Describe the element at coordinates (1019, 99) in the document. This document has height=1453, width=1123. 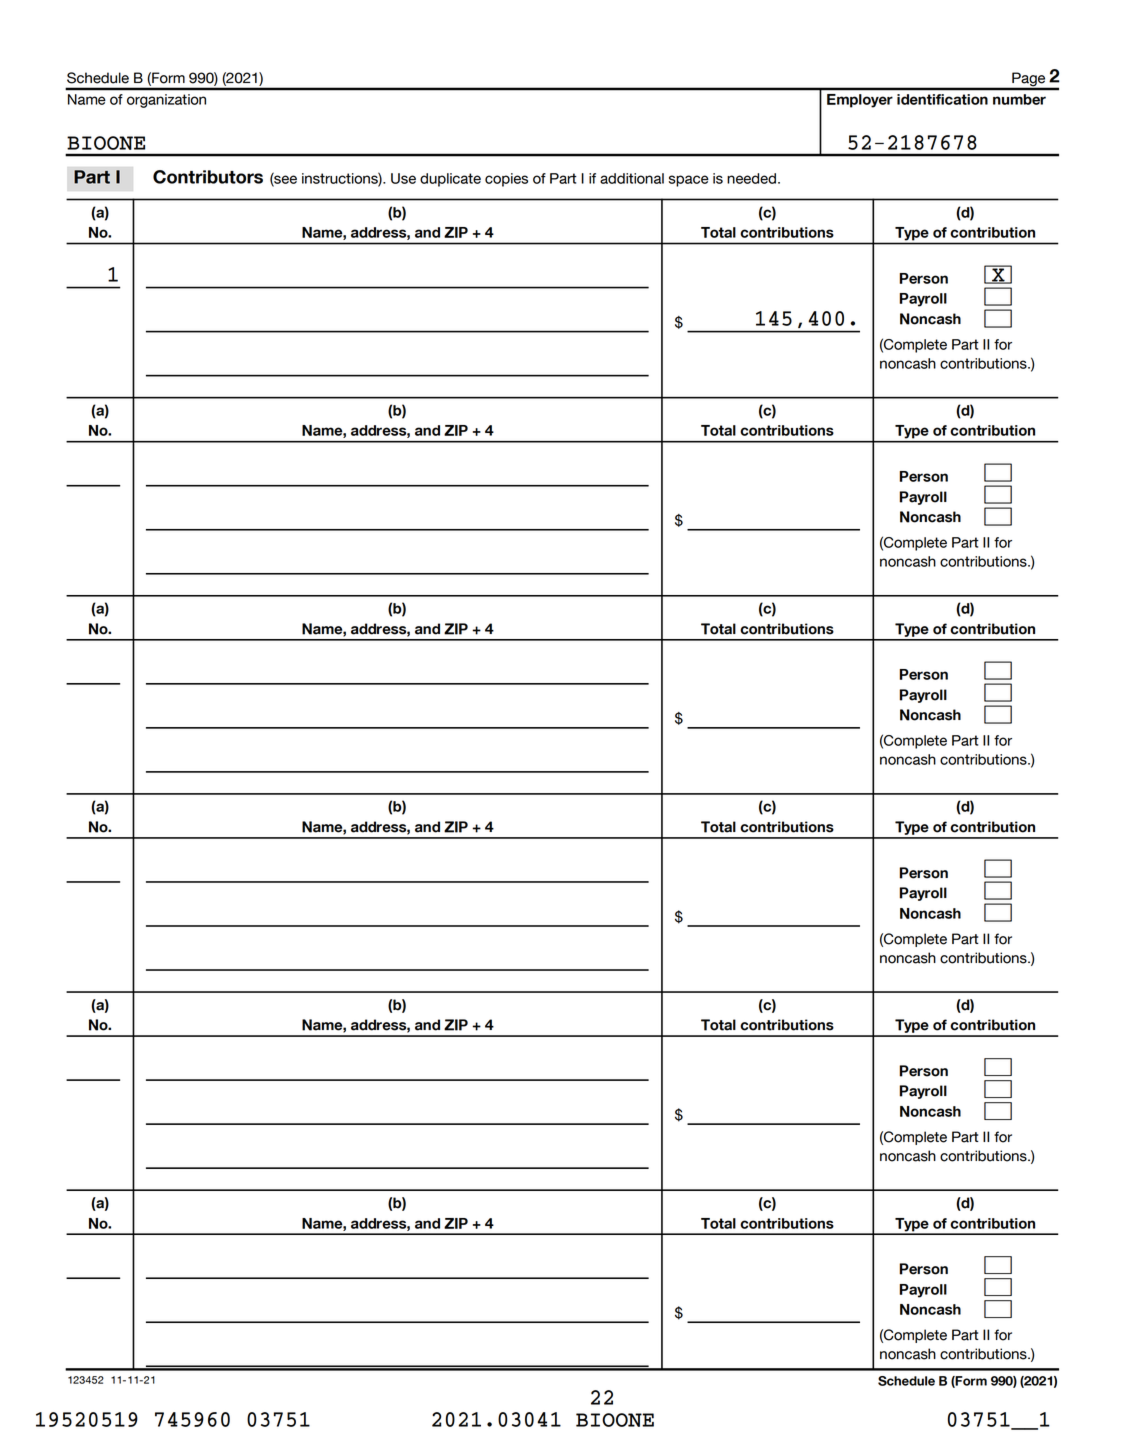
I see `number` at that location.
